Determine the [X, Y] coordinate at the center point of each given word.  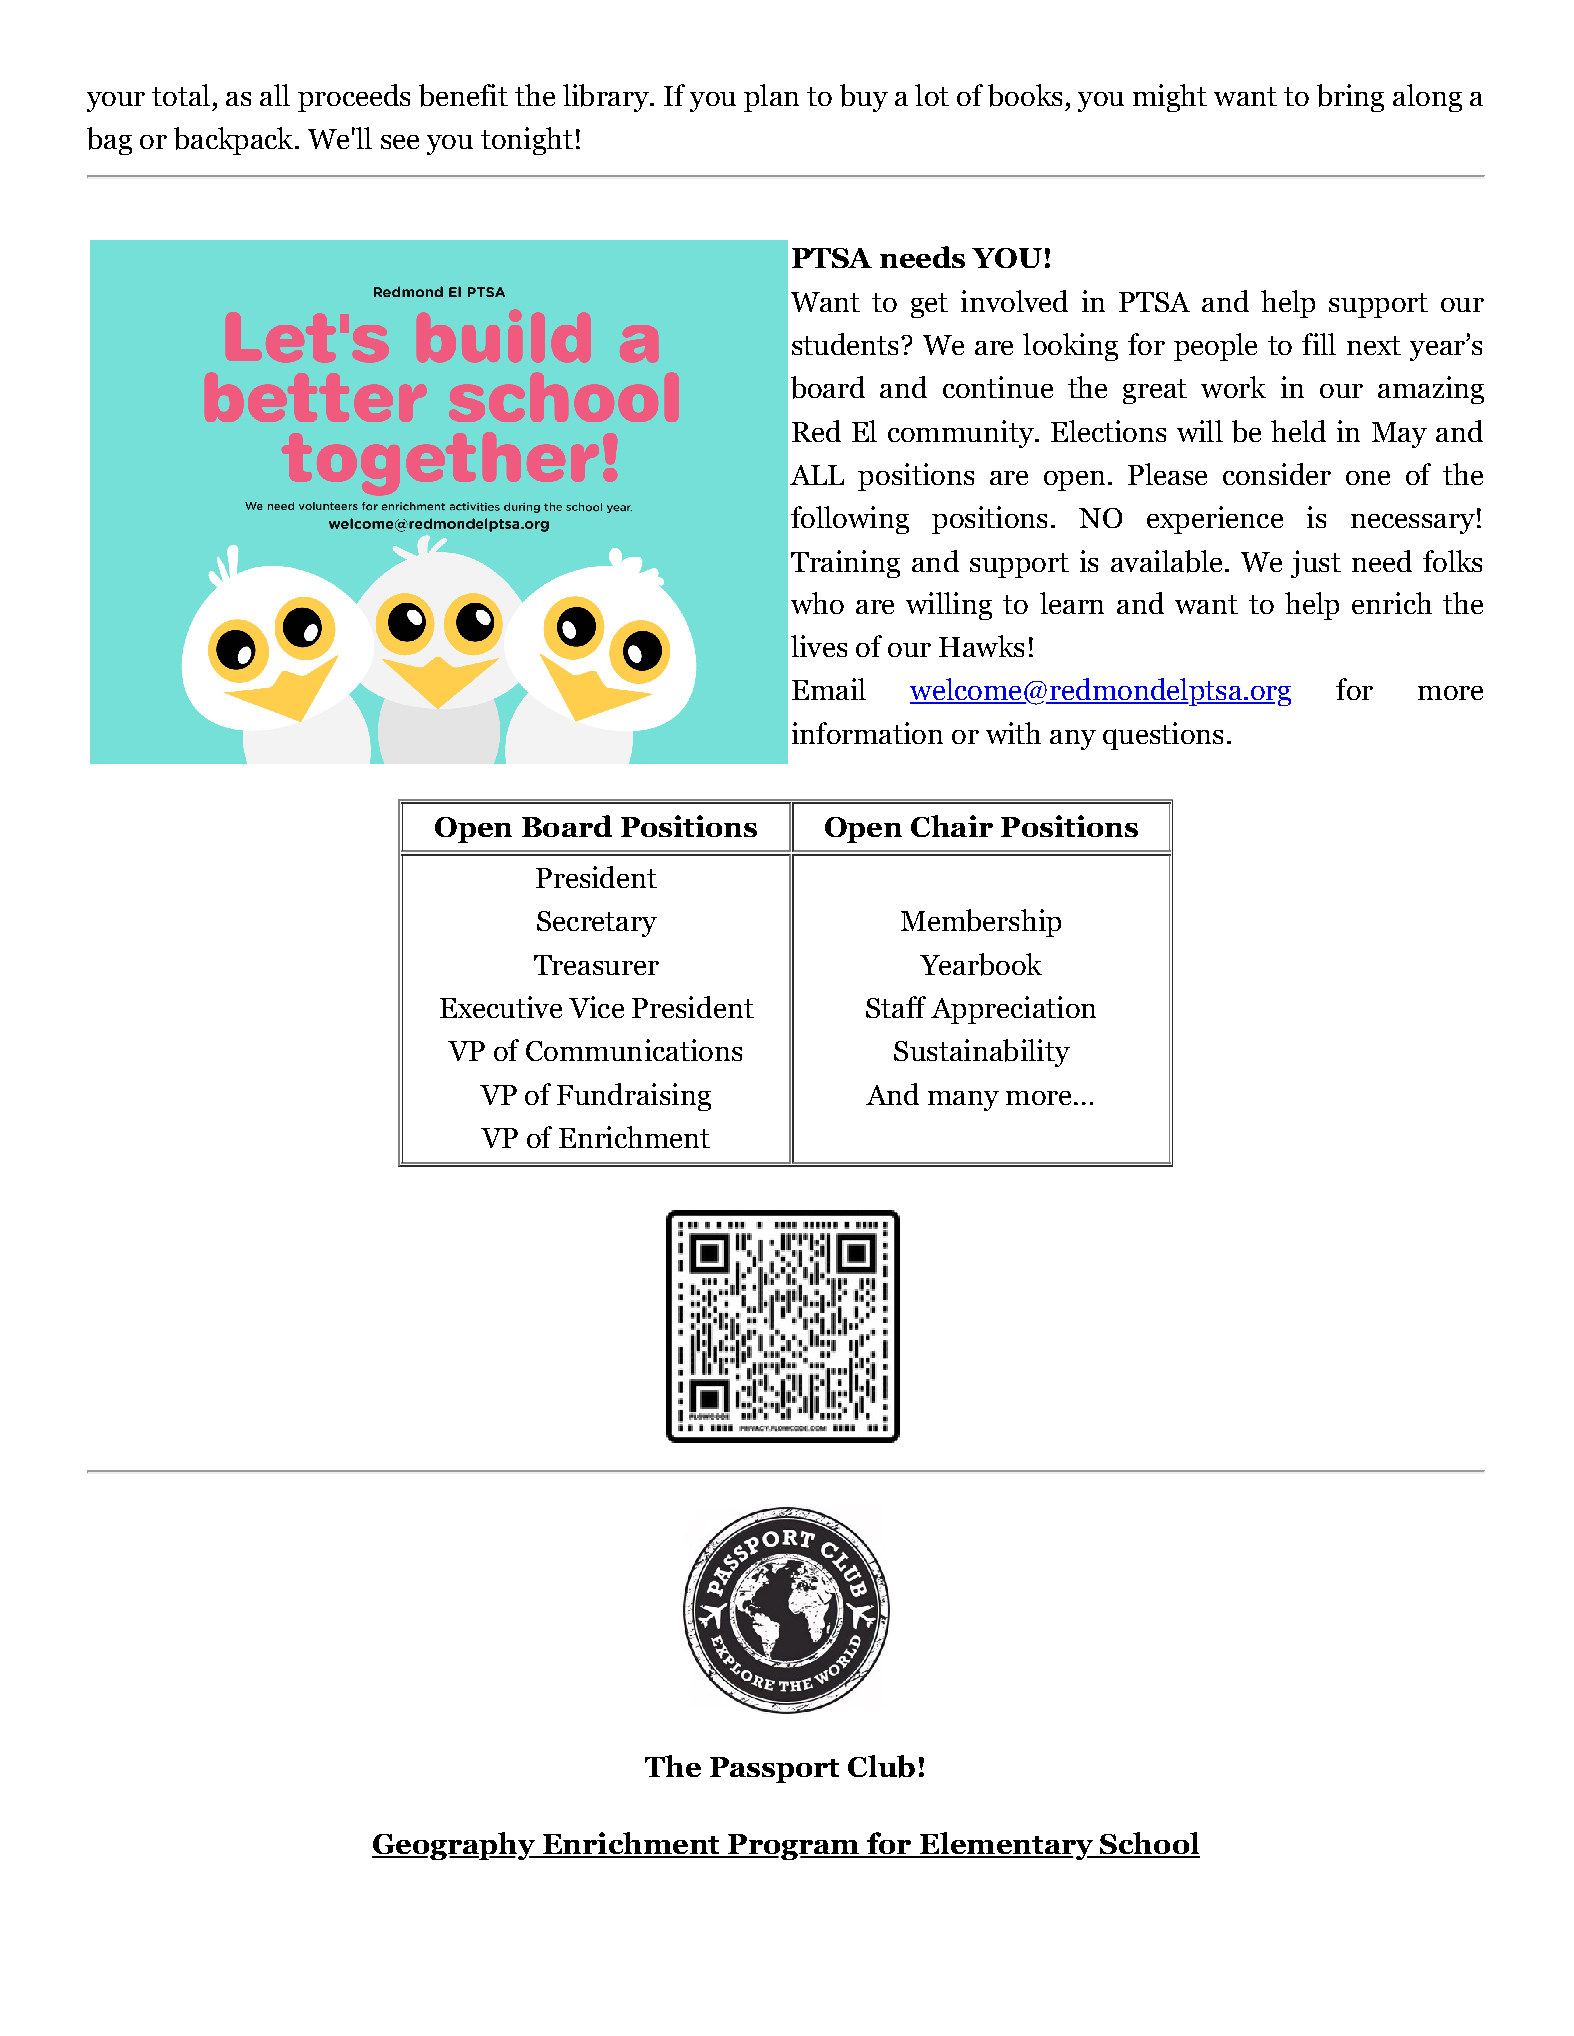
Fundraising [634, 1097]
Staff [896, 1007]
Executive [501, 1007]
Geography [454, 1846]
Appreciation [1013, 1010]
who [817, 603]
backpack [235, 141]
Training [845, 564]
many [963, 1101]
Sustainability [982, 1053]
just [1316, 564]
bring [1350, 98]
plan [771, 98]
